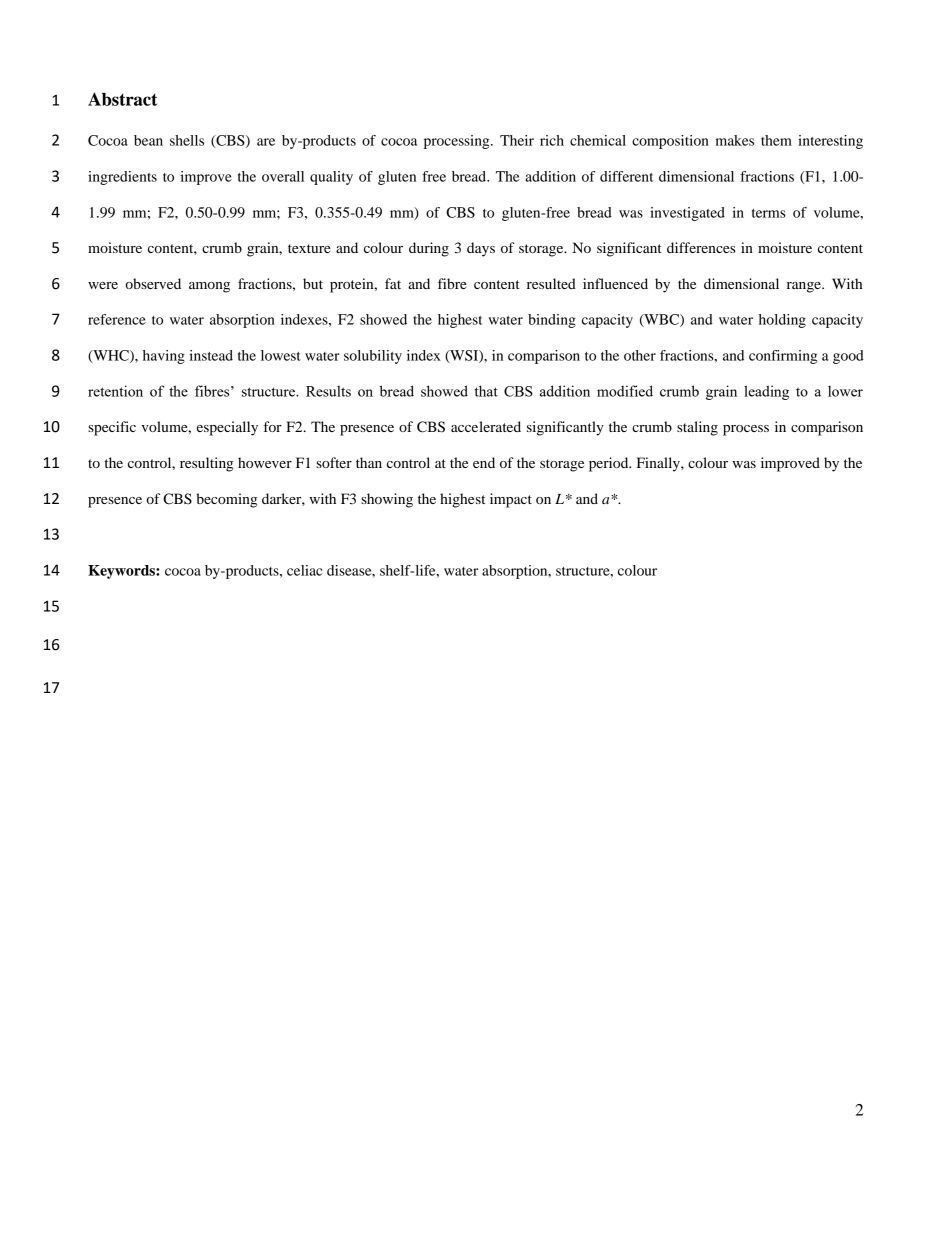 This screenshot has width=952, height=1233. I want to click on celiac, so click(304, 570).
